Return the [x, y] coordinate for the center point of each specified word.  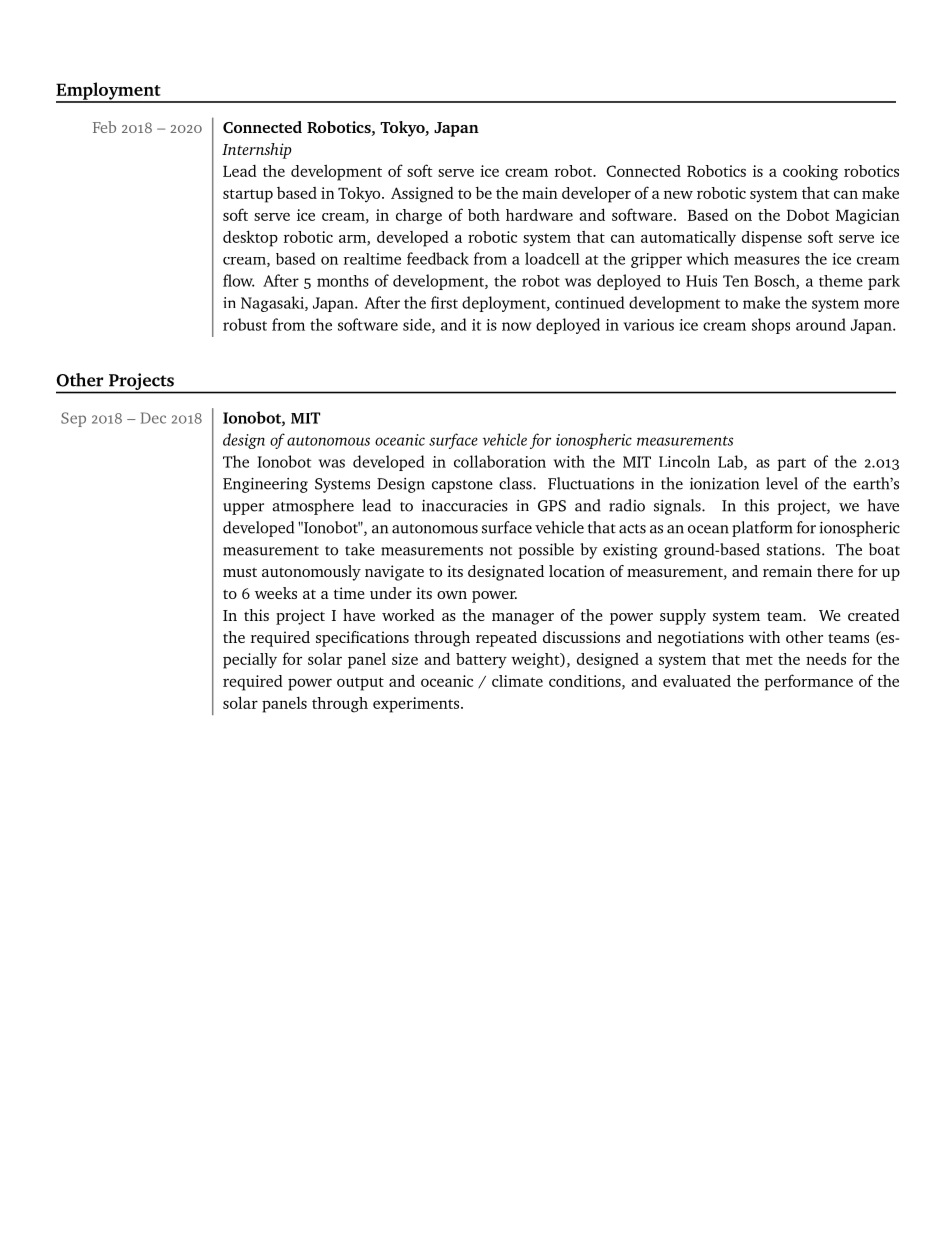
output [360, 684]
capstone [462, 486]
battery [481, 661]
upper [243, 509]
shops [771, 326]
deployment [505, 304]
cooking [810, 173]
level [782, 483]
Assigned [422, 195]
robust [245, 324]
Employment [109, 92]
